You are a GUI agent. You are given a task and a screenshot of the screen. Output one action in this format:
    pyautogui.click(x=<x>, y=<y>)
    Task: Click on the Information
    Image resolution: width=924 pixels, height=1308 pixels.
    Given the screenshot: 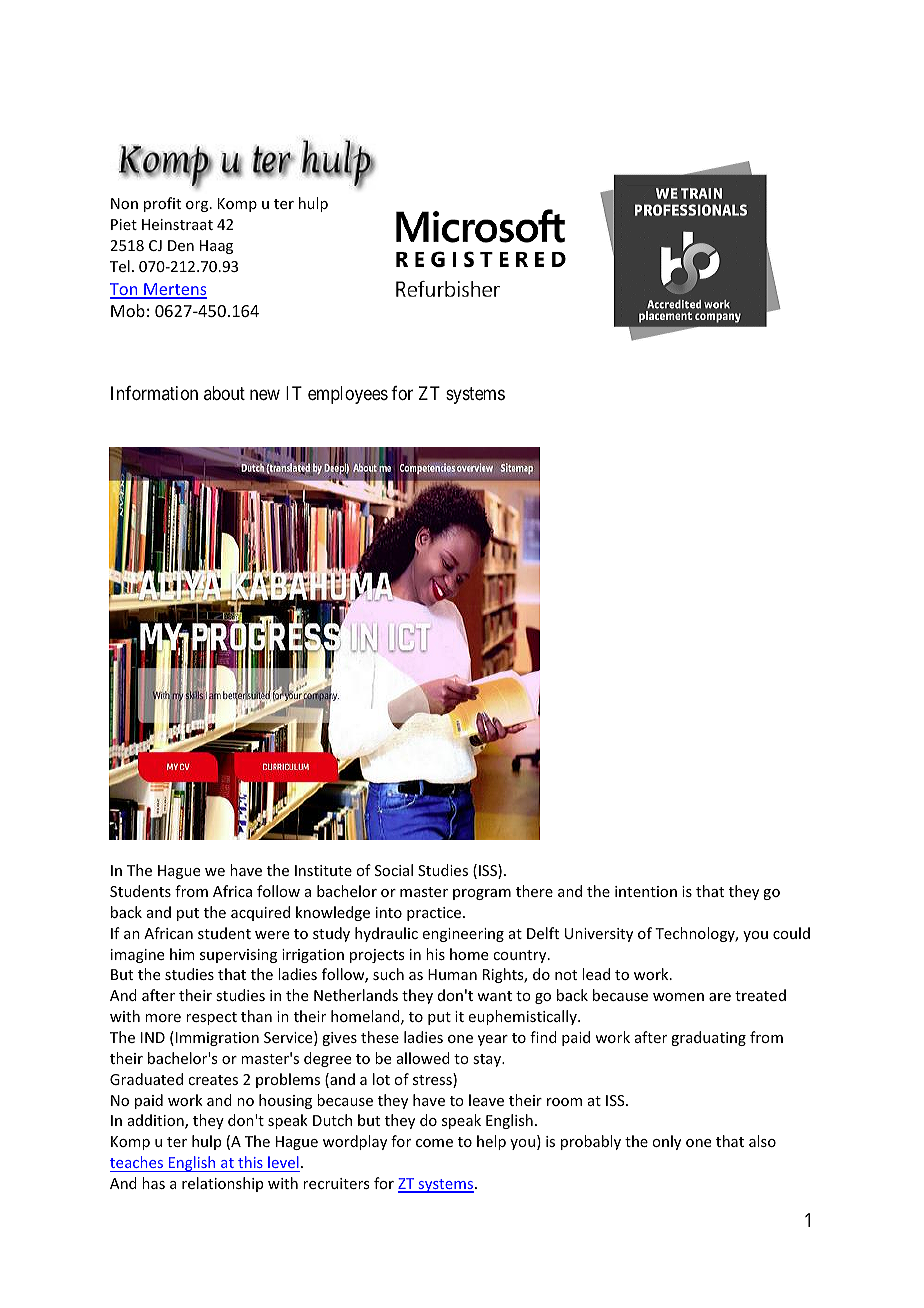 What is the action you would take?
    pyautogui.click(x=154, y=393)
